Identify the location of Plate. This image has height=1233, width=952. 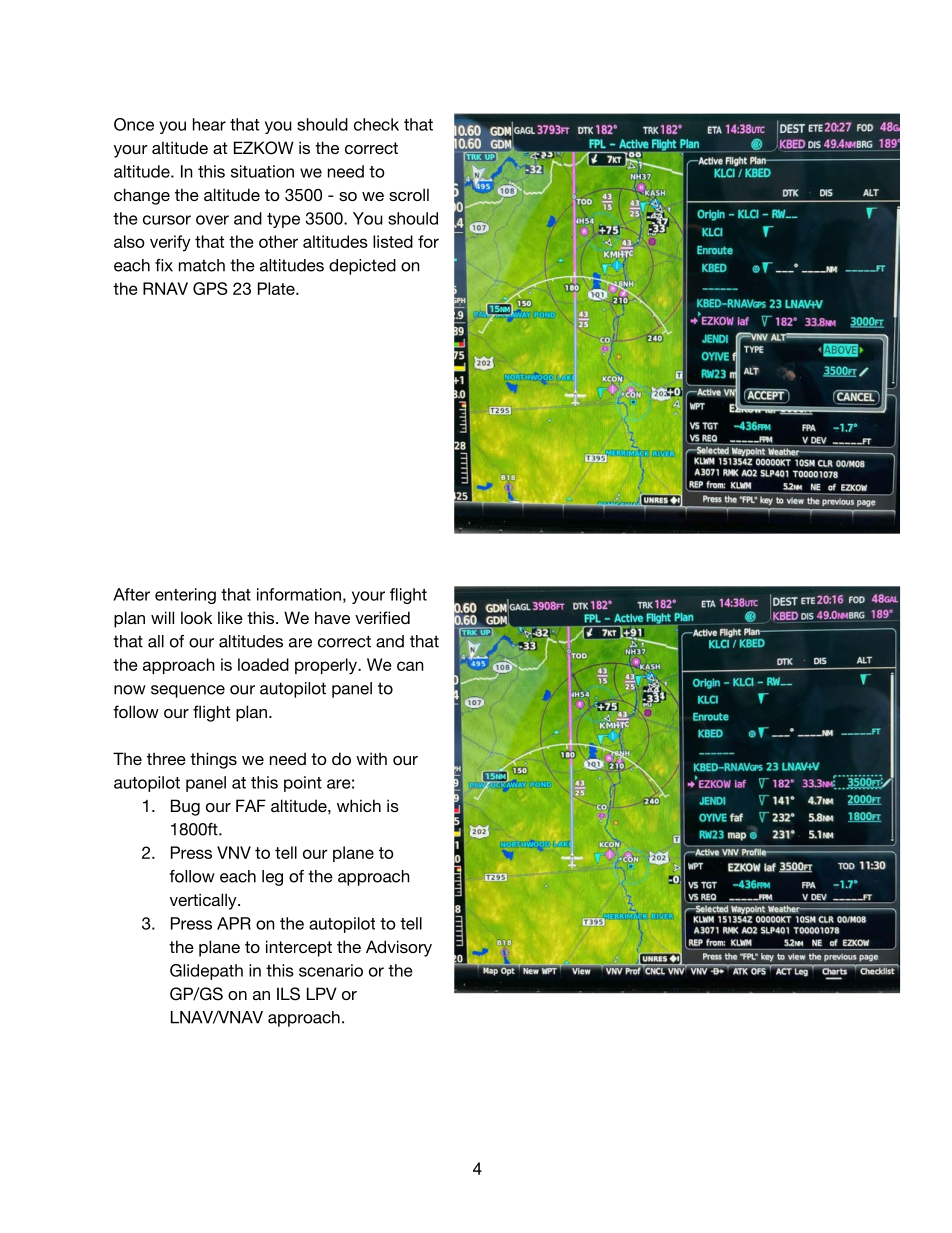
(277, 288).
